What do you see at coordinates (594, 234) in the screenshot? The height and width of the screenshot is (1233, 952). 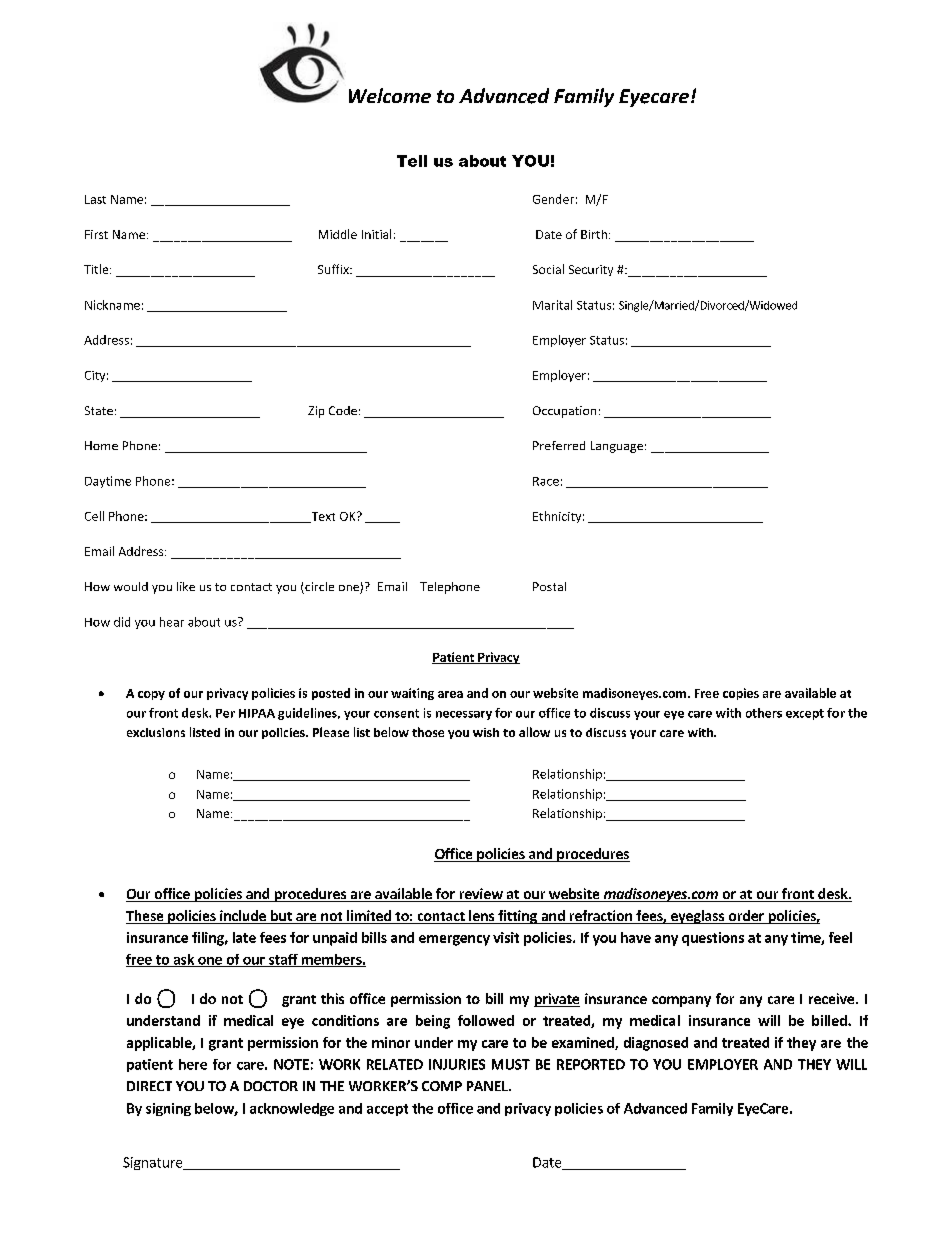 I see `Birth` at bounding box center [594, 234].
